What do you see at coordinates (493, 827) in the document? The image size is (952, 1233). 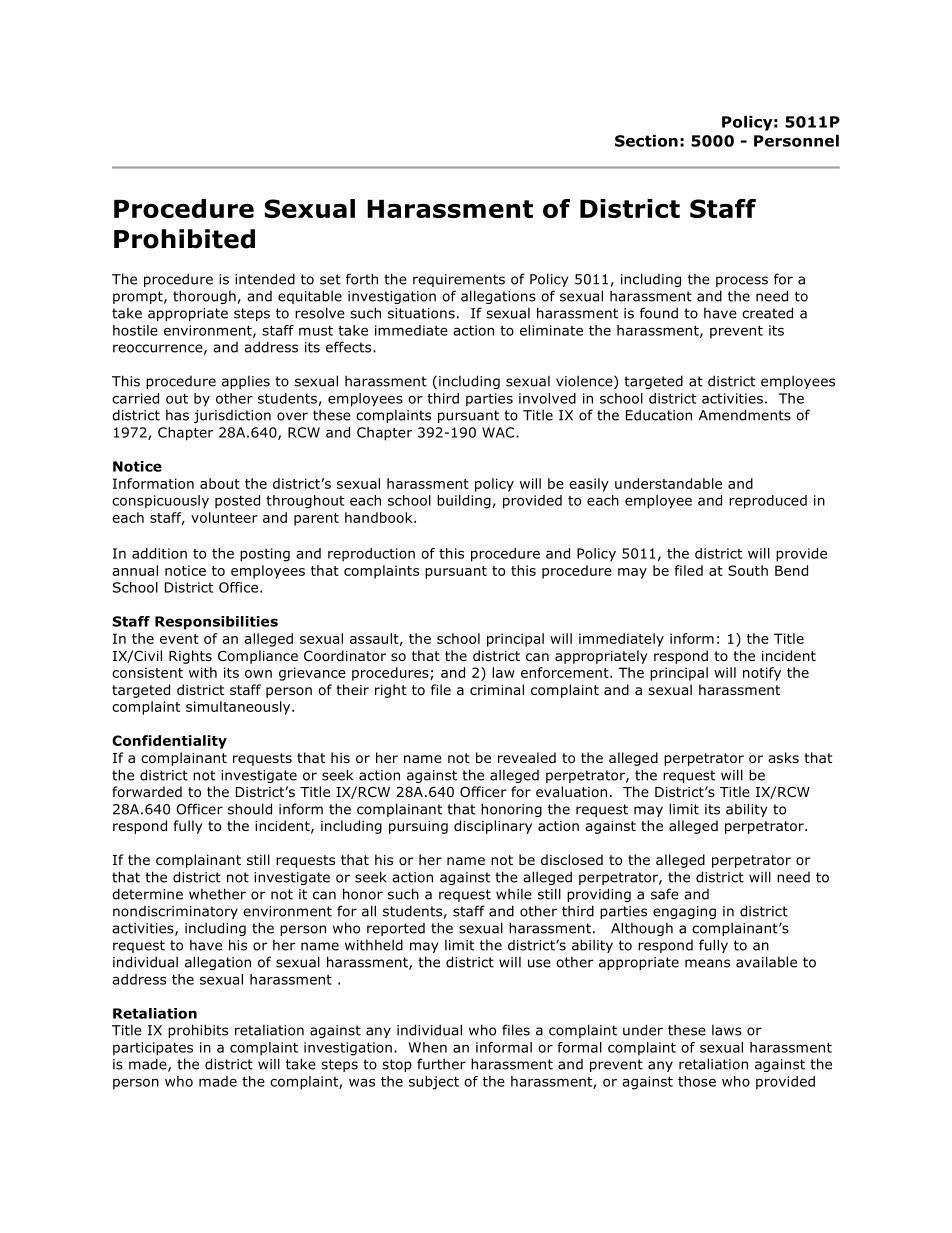 I see `disciplinary` at bounding box center [493, 827].
